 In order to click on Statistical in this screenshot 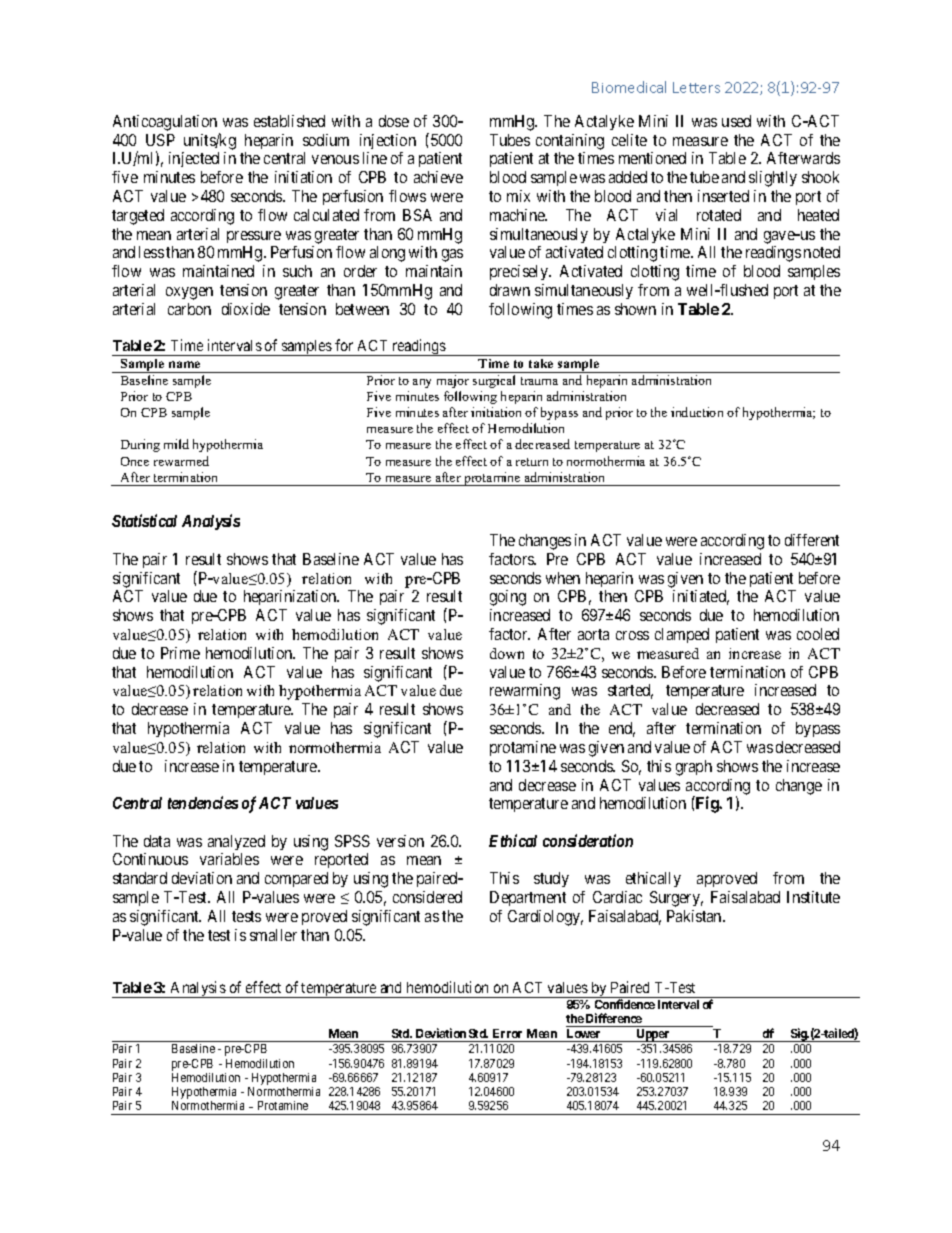, I will do `click(144, 520)`.
